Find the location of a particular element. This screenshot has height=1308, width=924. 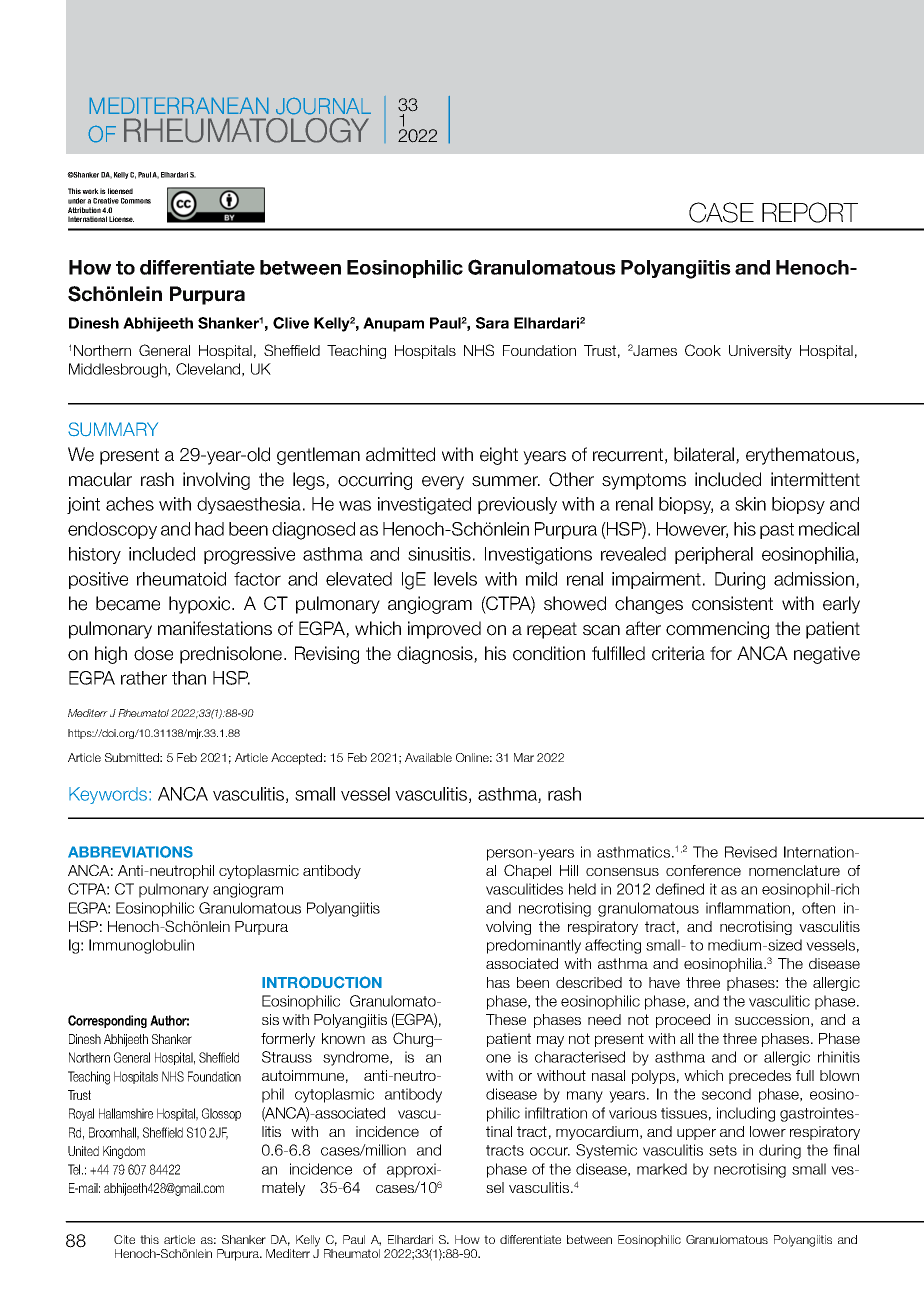

aches is located at coordinates (130, 504).
